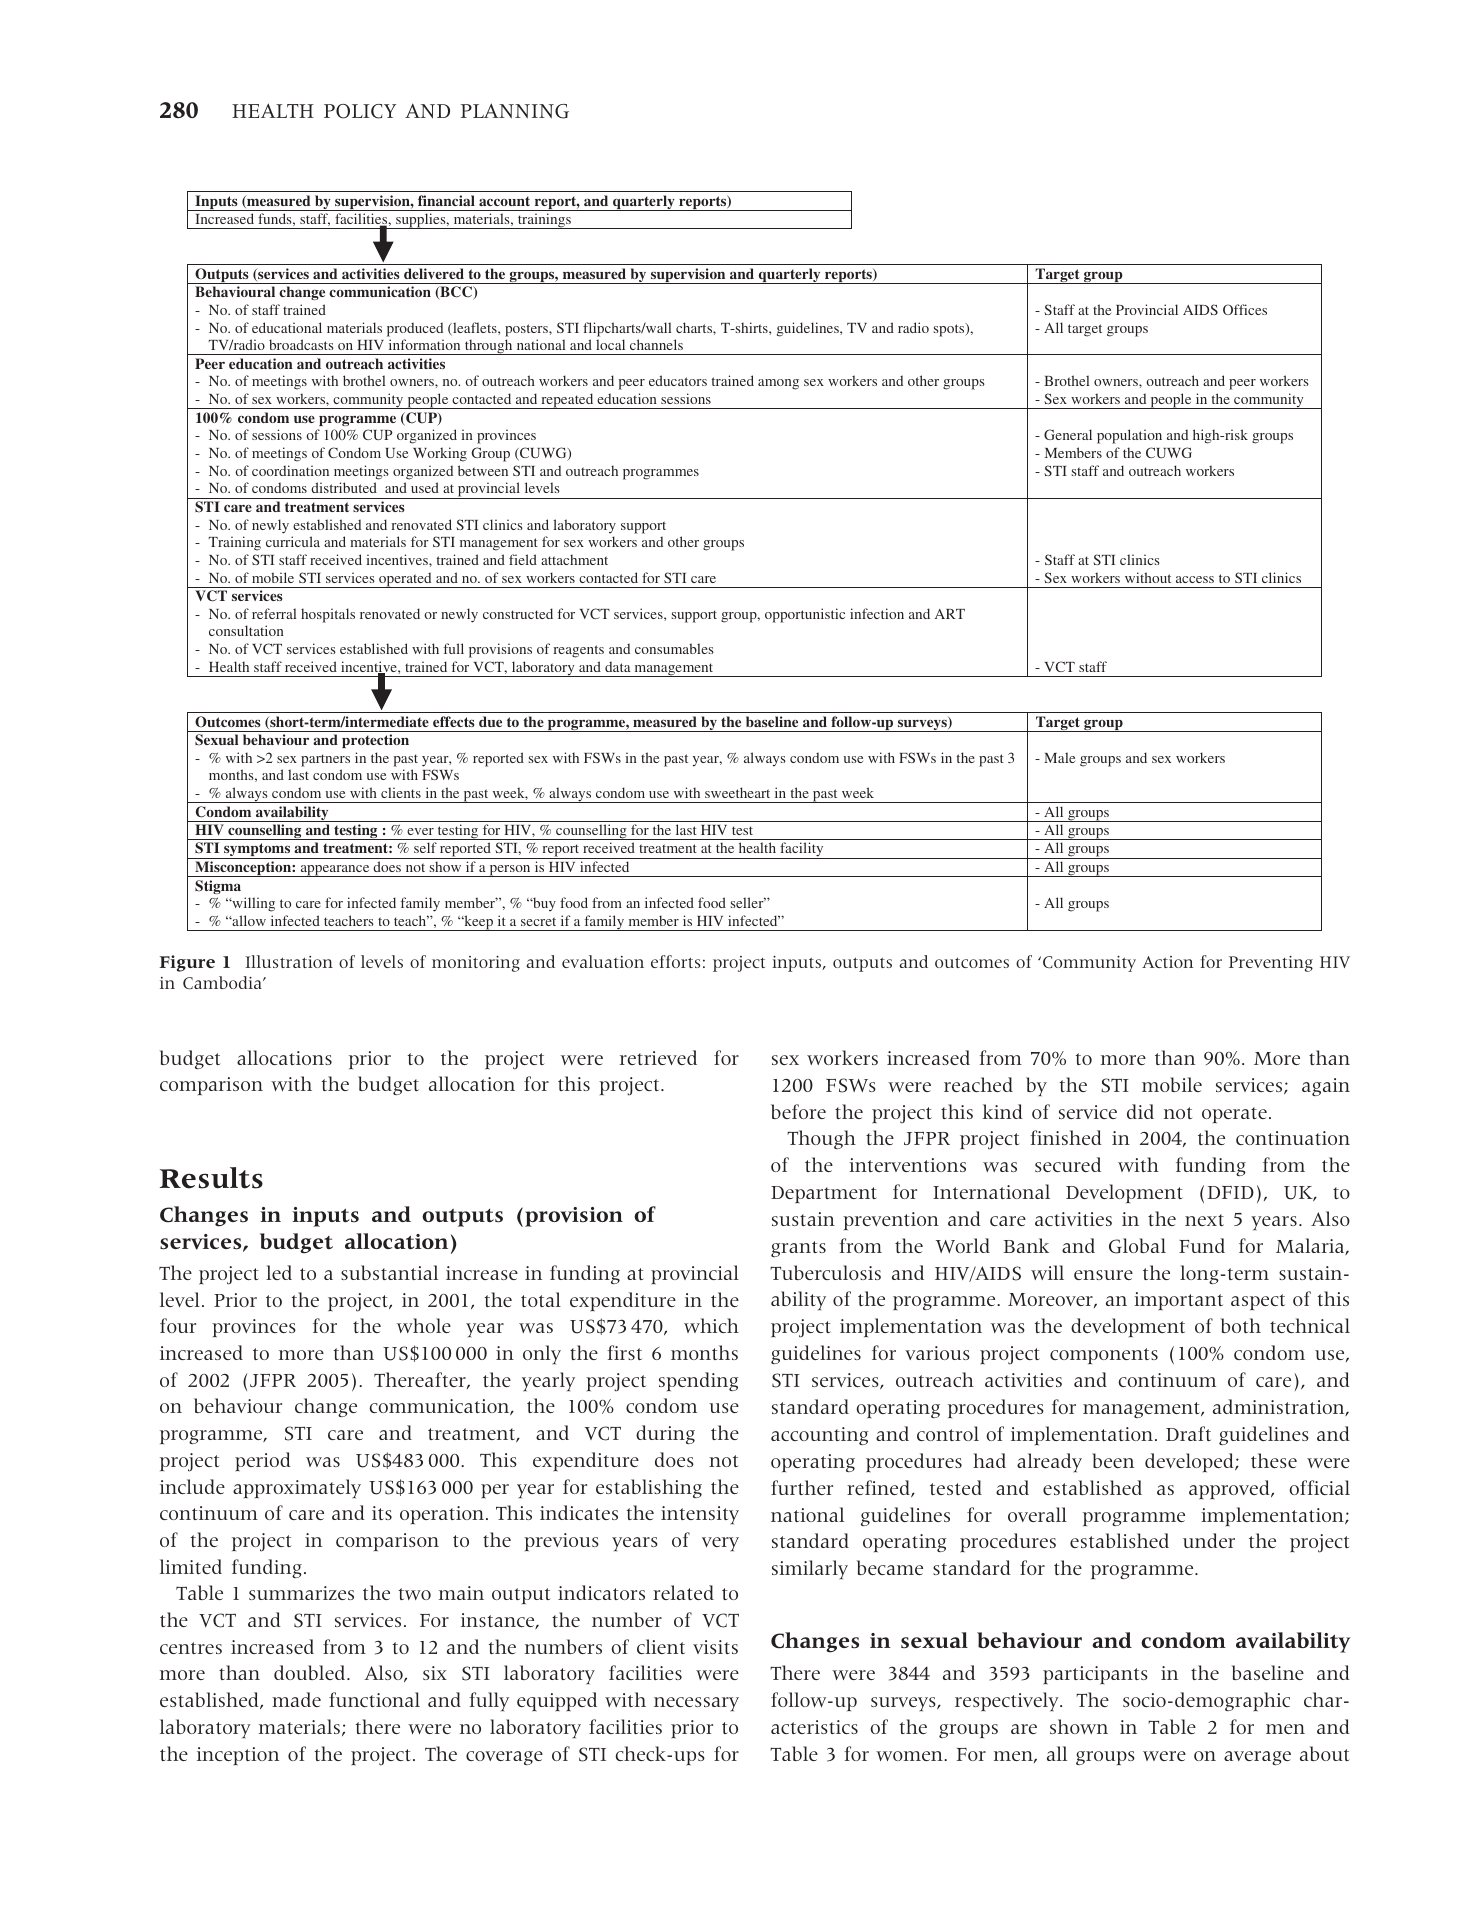 This page has height=1918, width=1484. I want to click on which, so click(711, 1325).
